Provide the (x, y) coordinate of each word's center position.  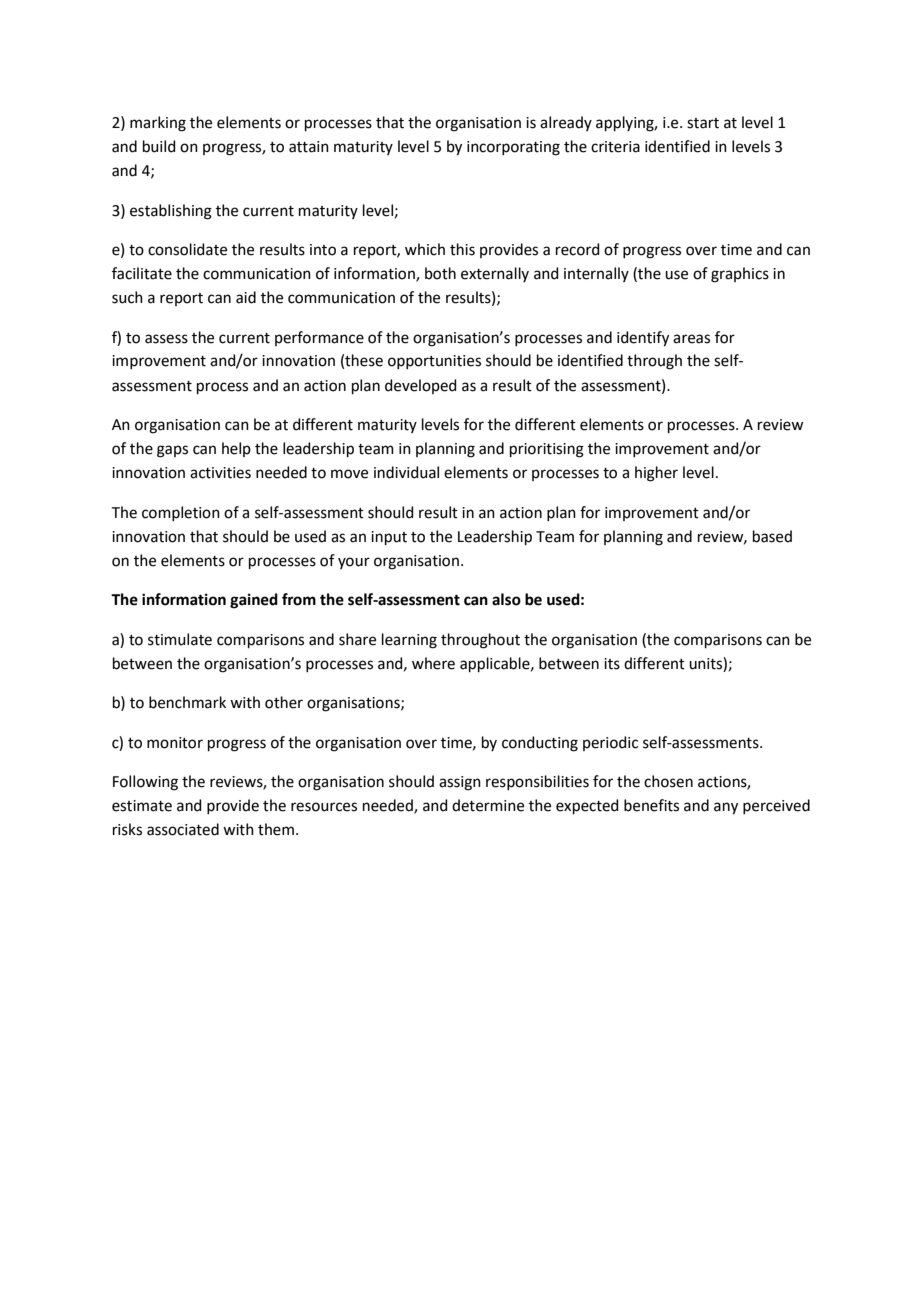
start (703, 123)
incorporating (513, 148)
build (159, 146)
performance (319, 338)
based (772, 536)
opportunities (434, 362)
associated (183, 829)
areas (691, 339)
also (506, 599)
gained (254, 601)
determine (488, 805)
